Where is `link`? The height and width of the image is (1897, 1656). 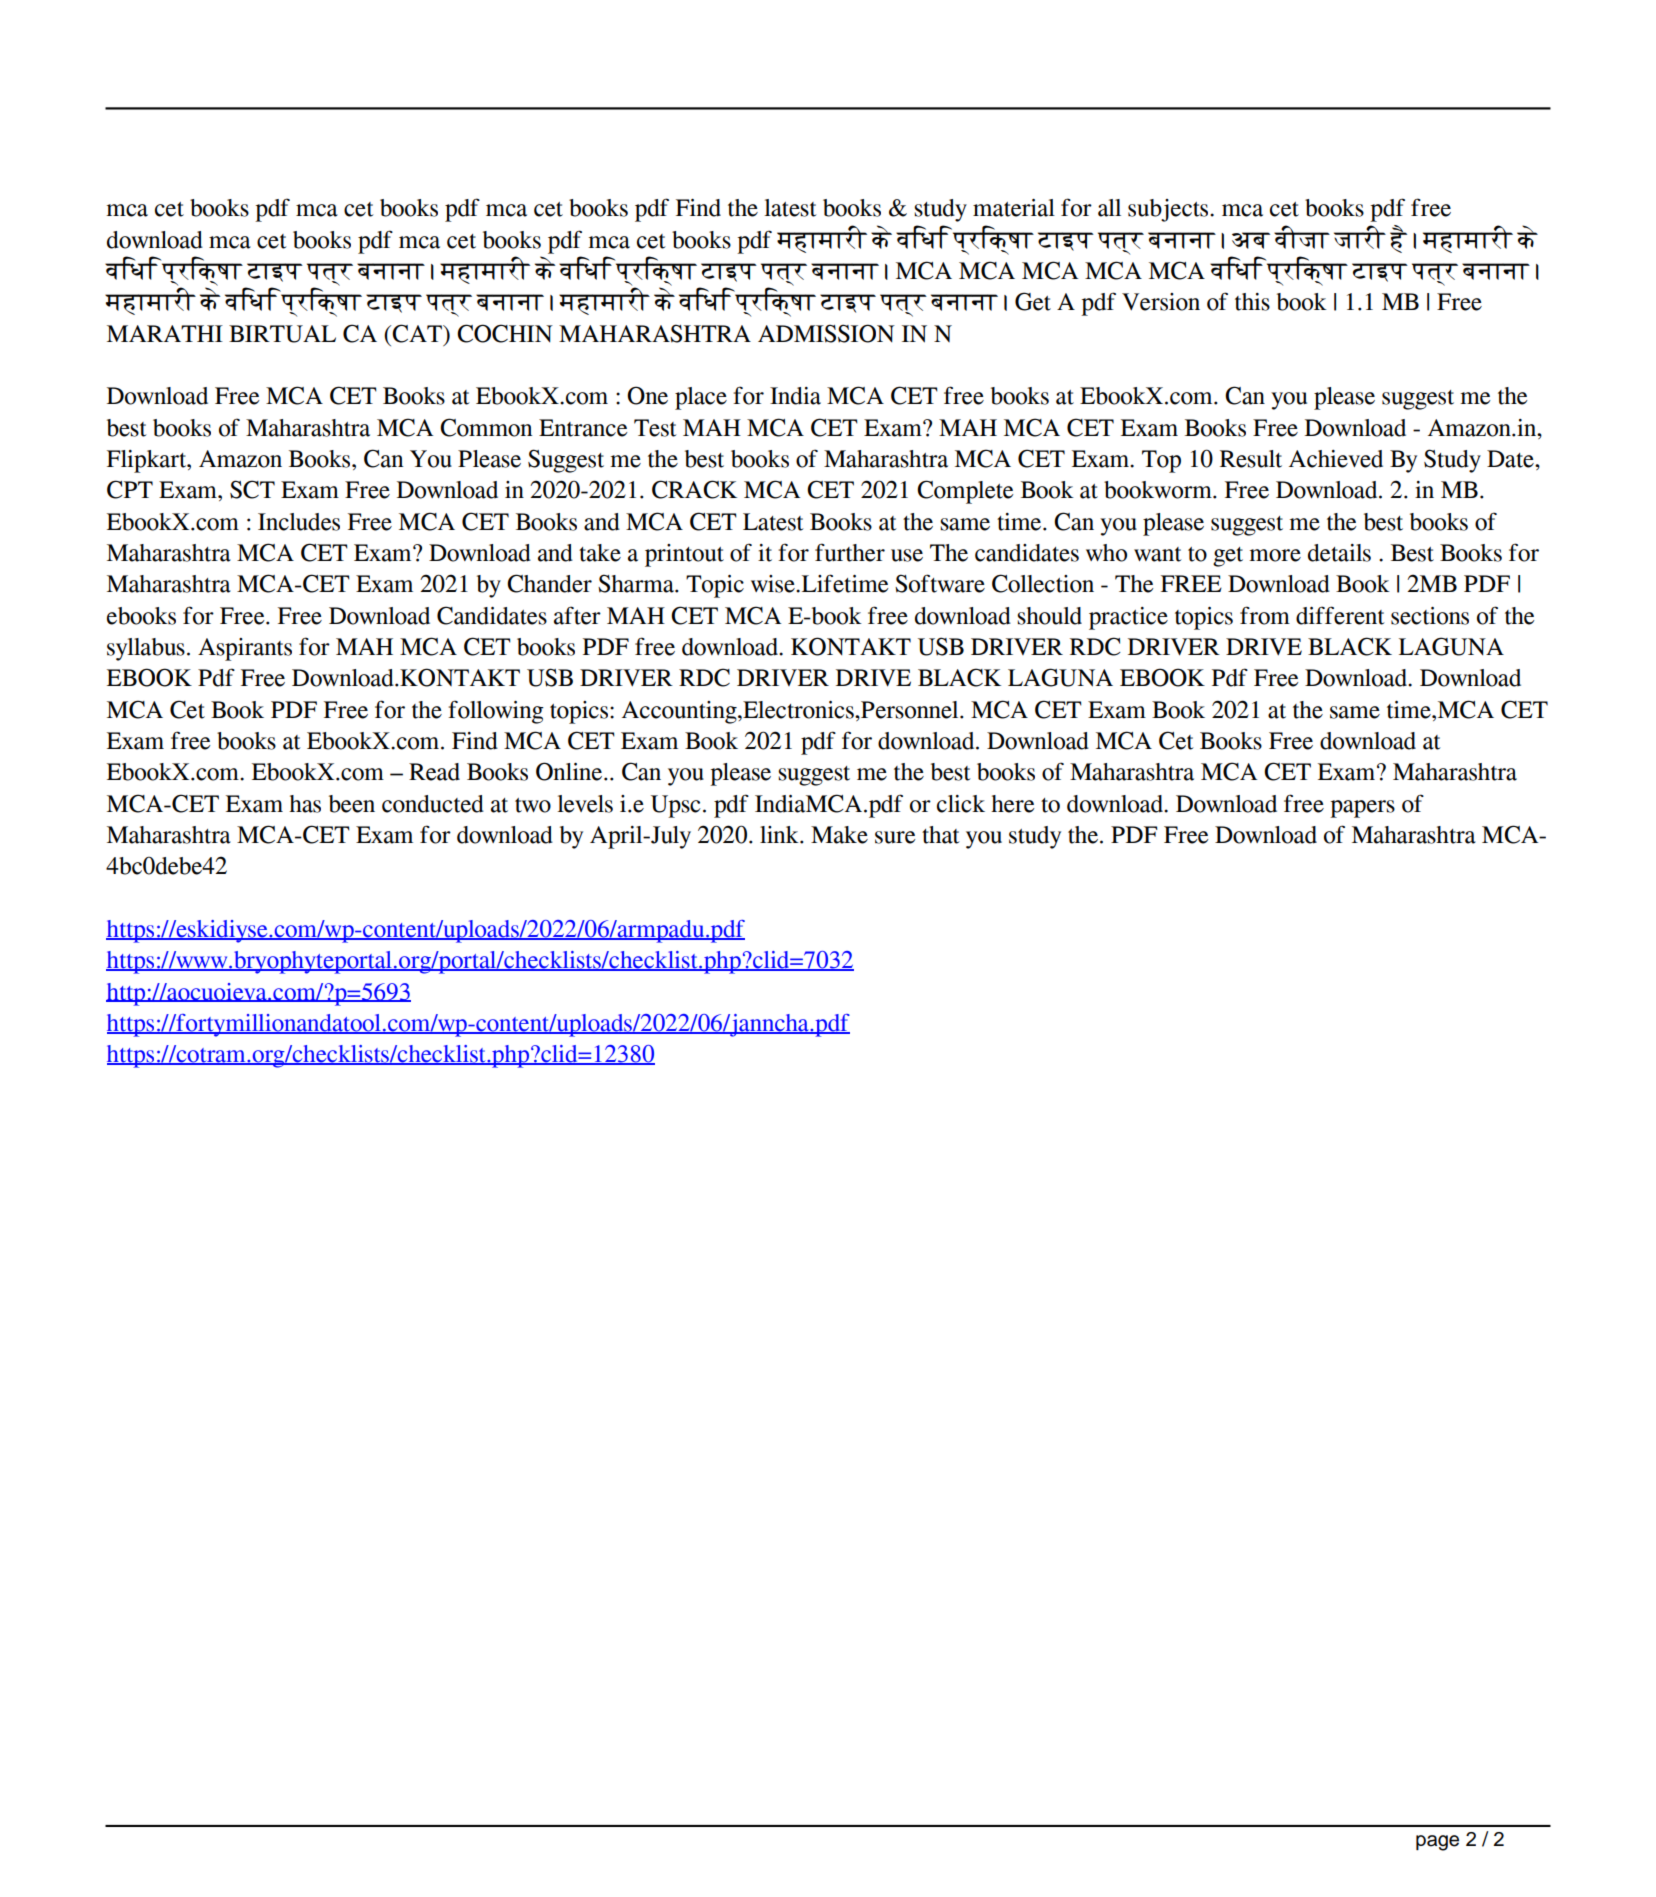
link is located at coordinates (780, 834).
